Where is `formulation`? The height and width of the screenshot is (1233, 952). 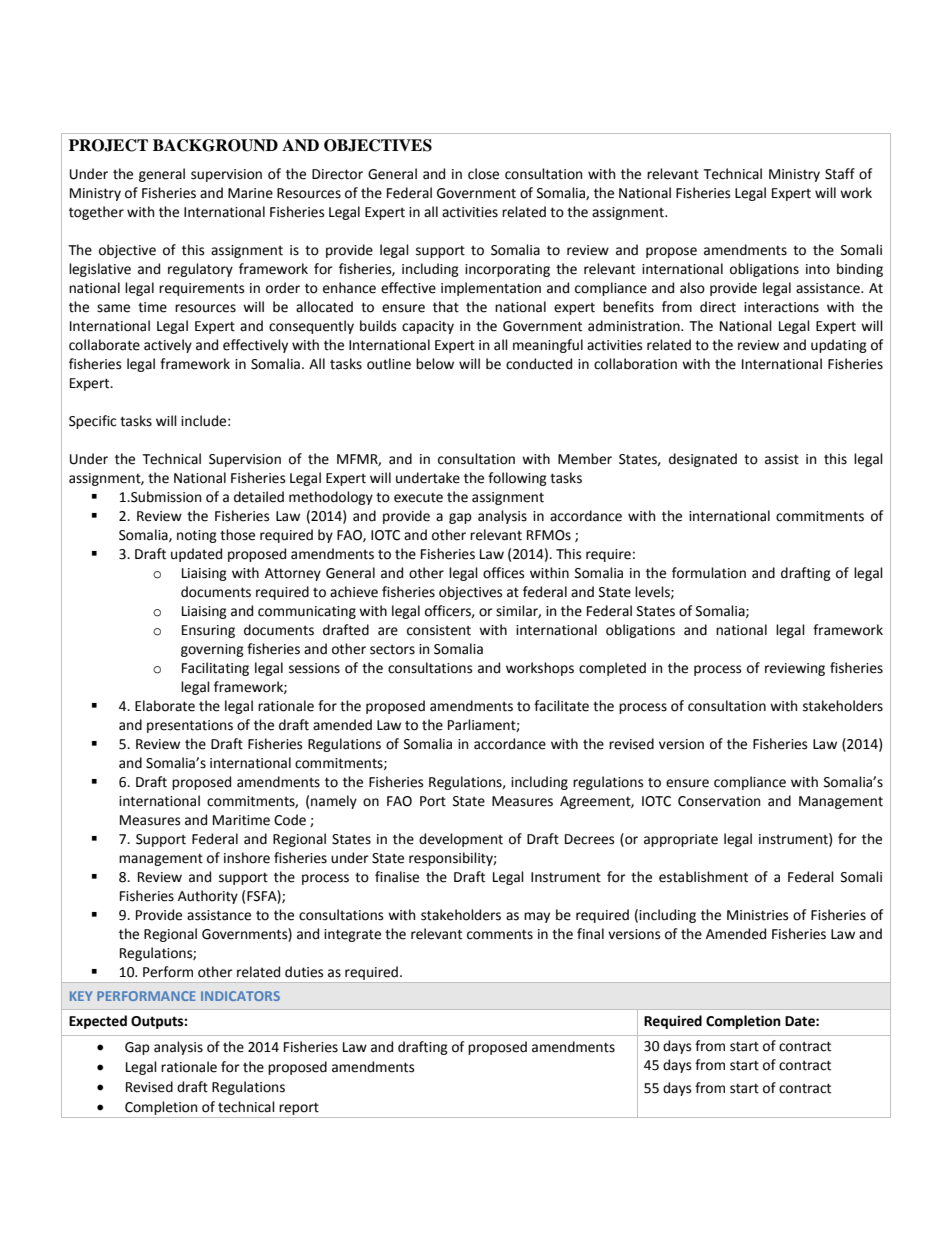
formulation is located at coordinates (709, 573).
